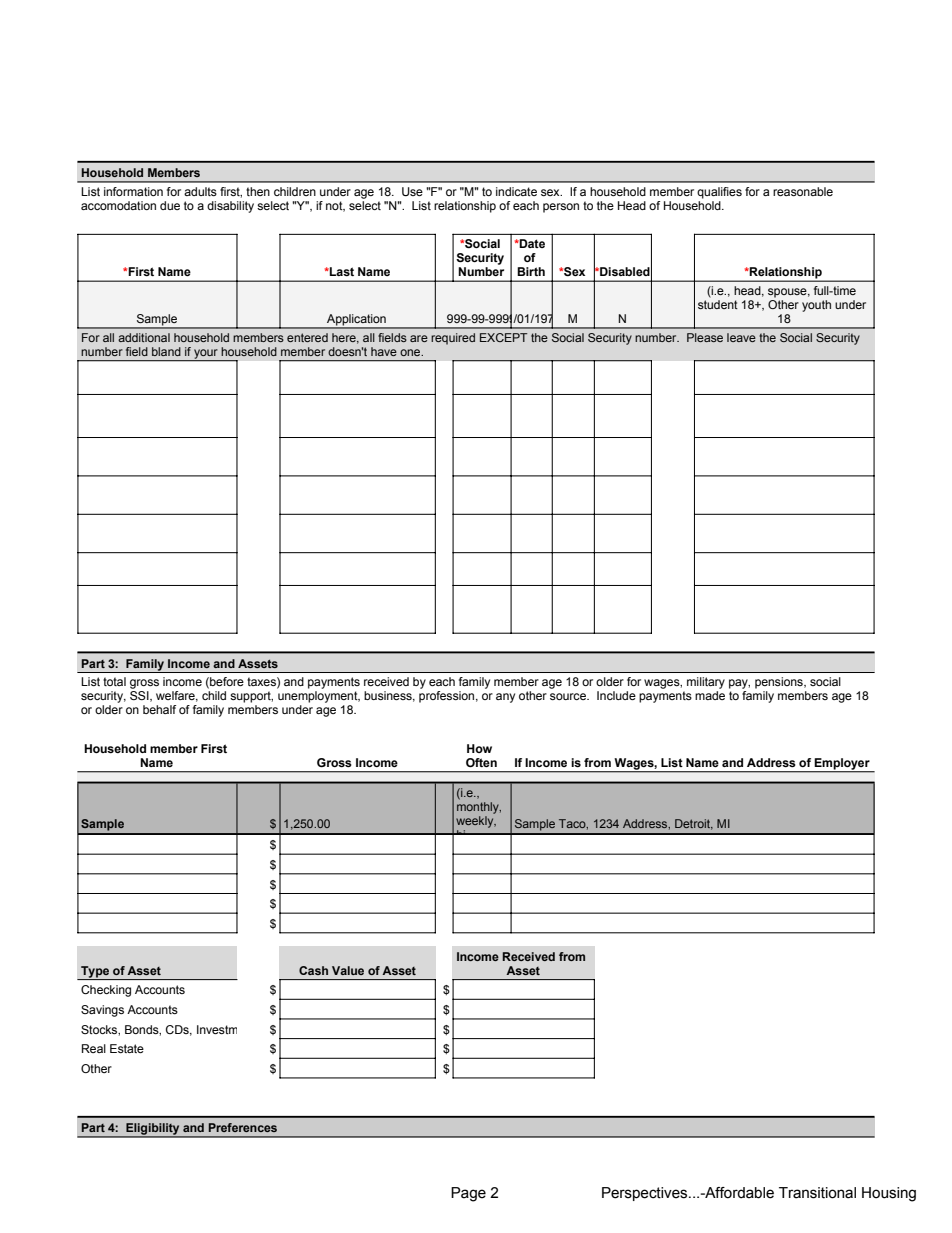  Describe the element at coordinates (468, 1194) in the image. I see `Page` at that location.
